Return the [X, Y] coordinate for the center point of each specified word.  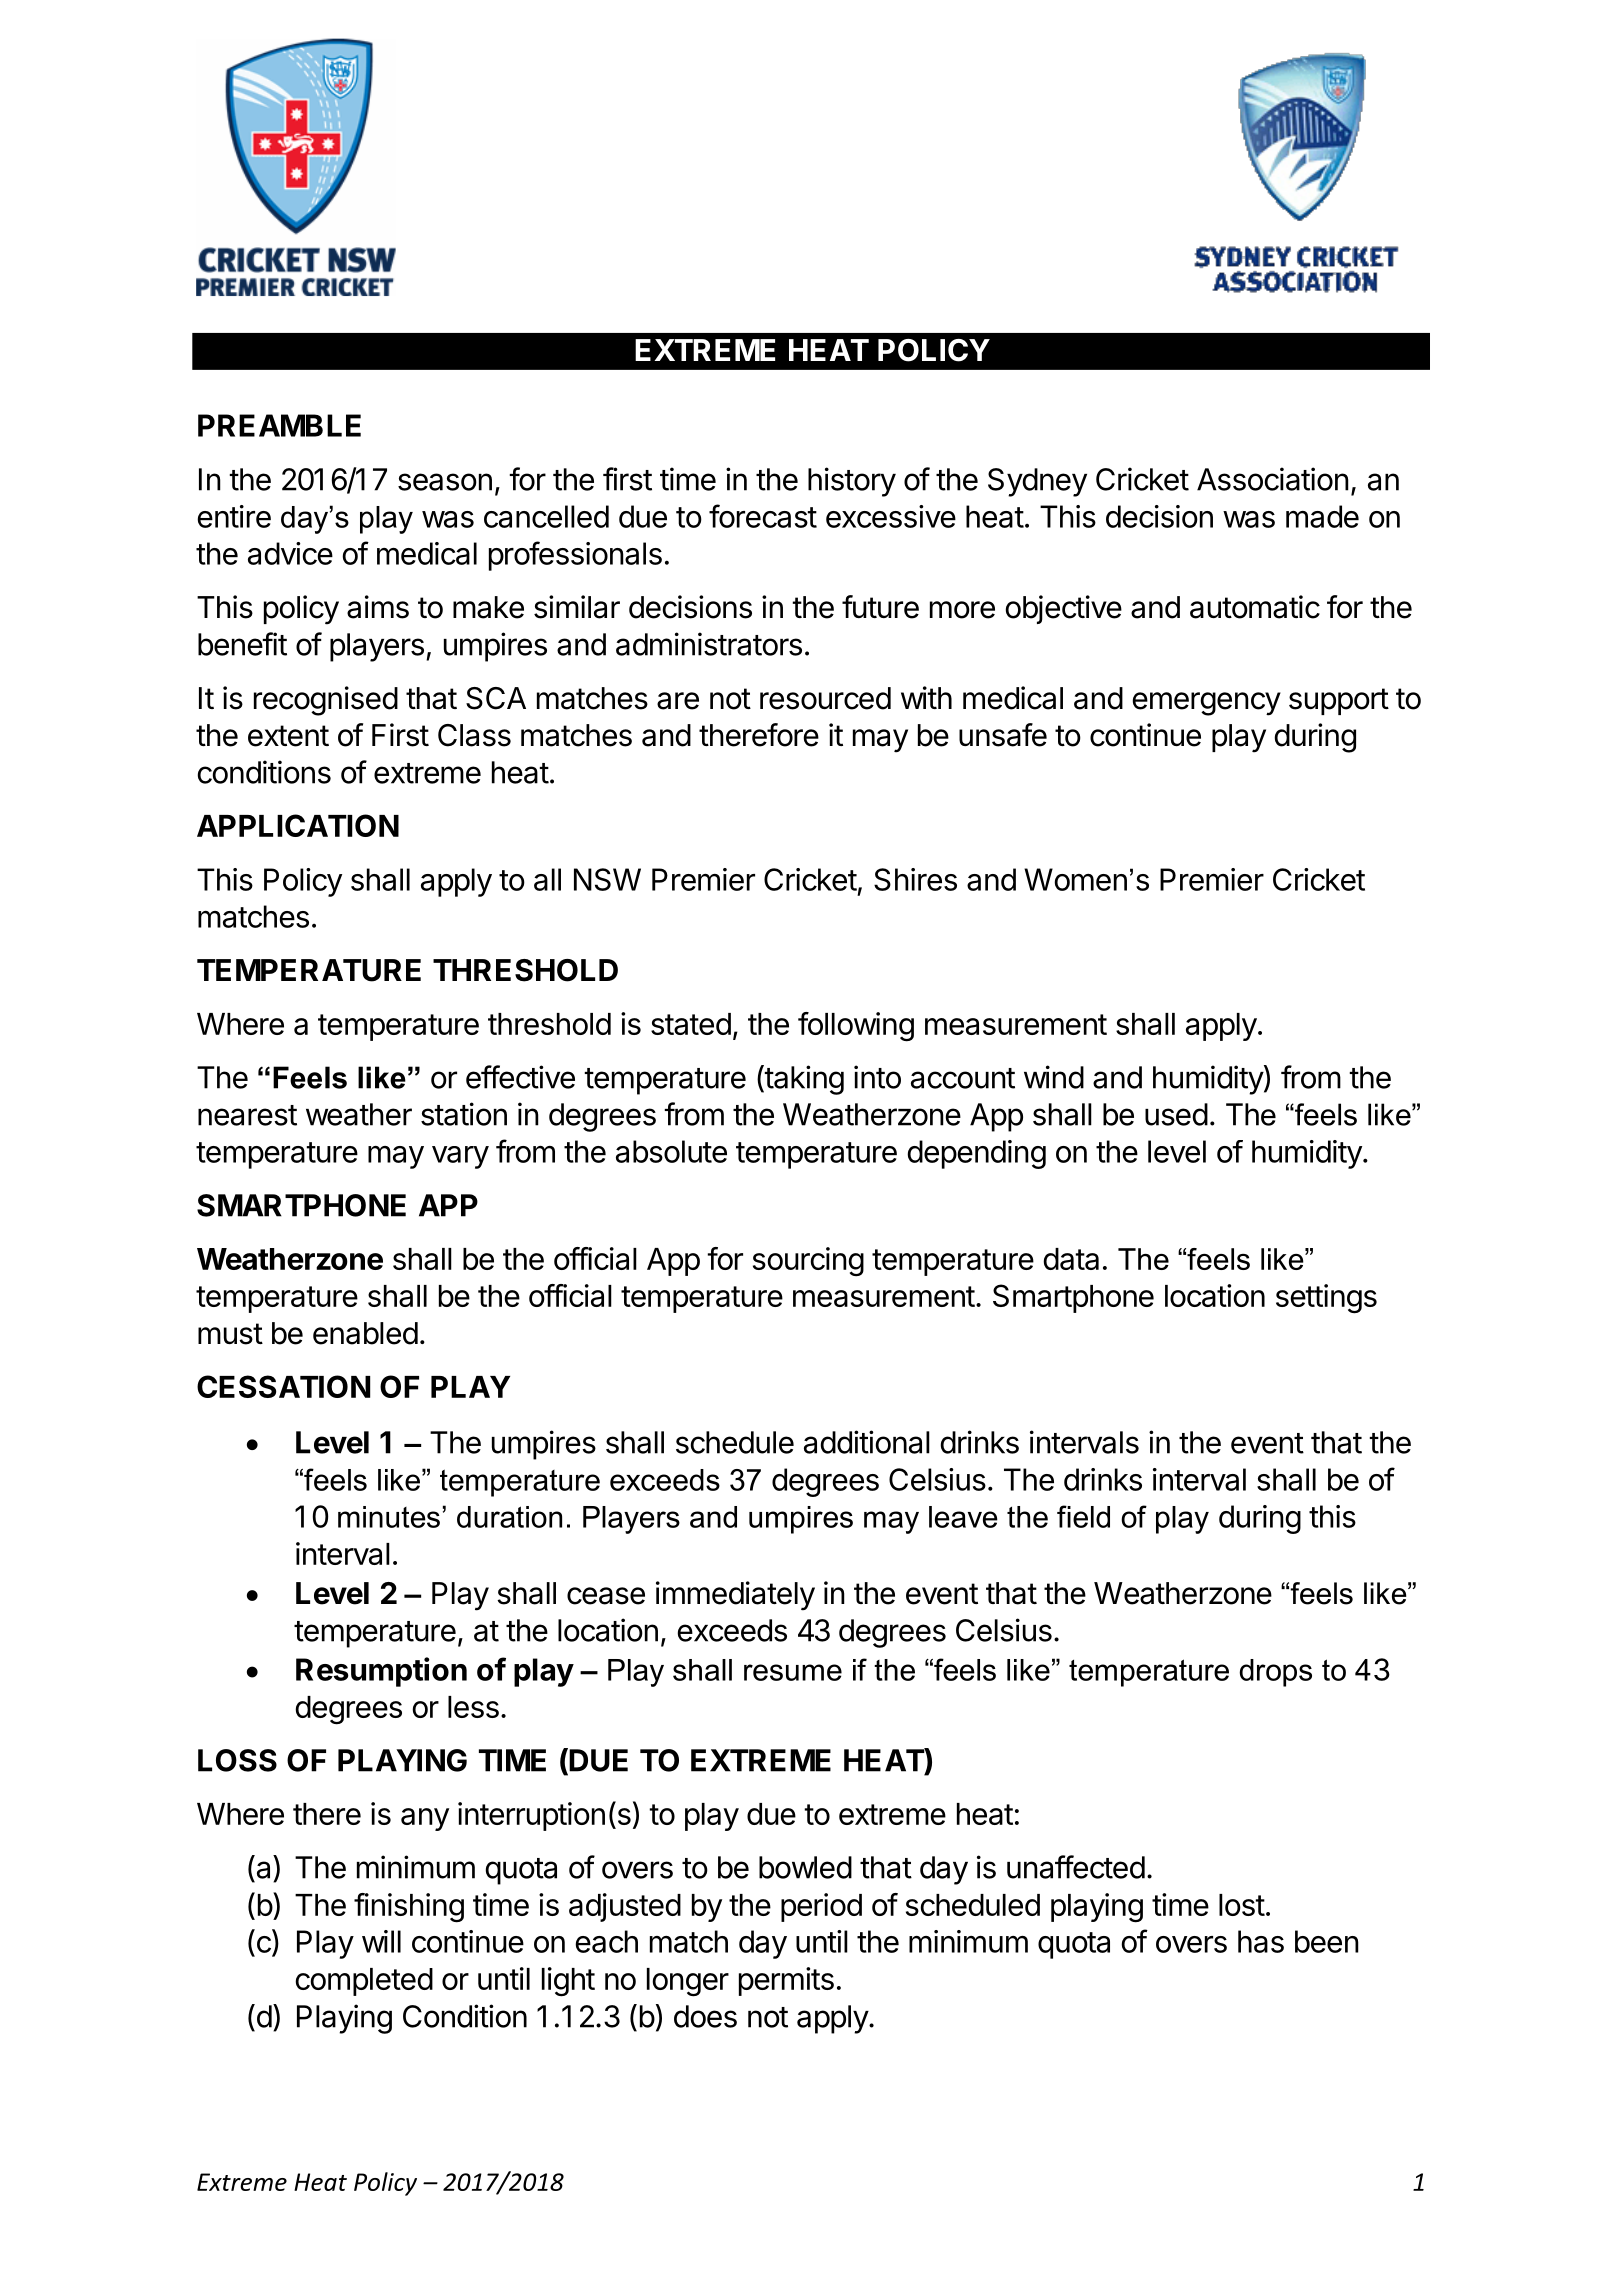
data [1071, 1259]
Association [1273, 479]
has [1261, 1941]
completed [364, 1982]
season [445, 482]
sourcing [808, 1262]
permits [786, 1981]
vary [460, 1157]
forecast [763, 516]
